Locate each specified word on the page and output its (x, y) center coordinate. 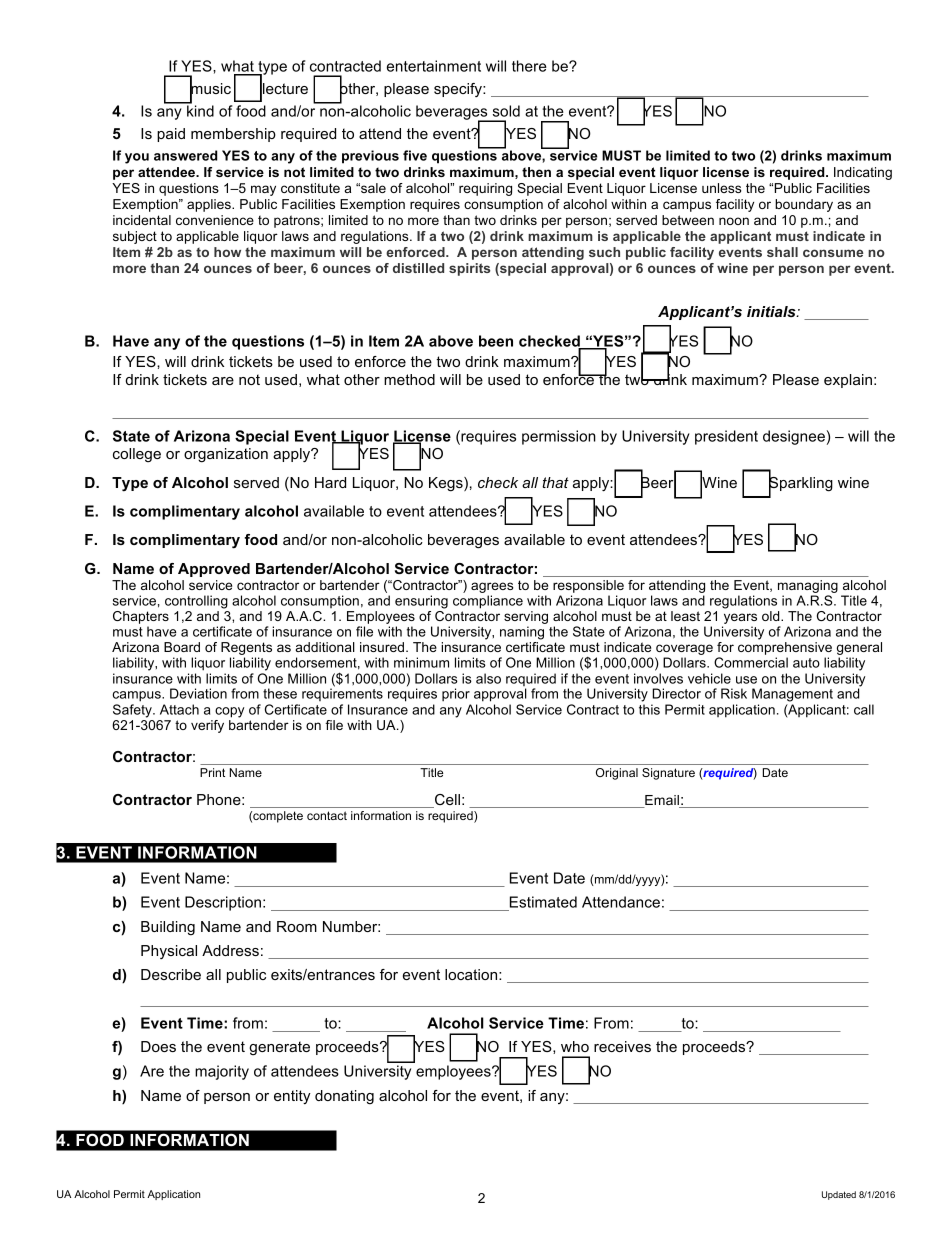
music (210, 89)
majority (222, 1072)
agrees (492, 589)
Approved (214, 570)
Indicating (863, 173)
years (739, 620)
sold (506, 111)
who (575, 1046)
